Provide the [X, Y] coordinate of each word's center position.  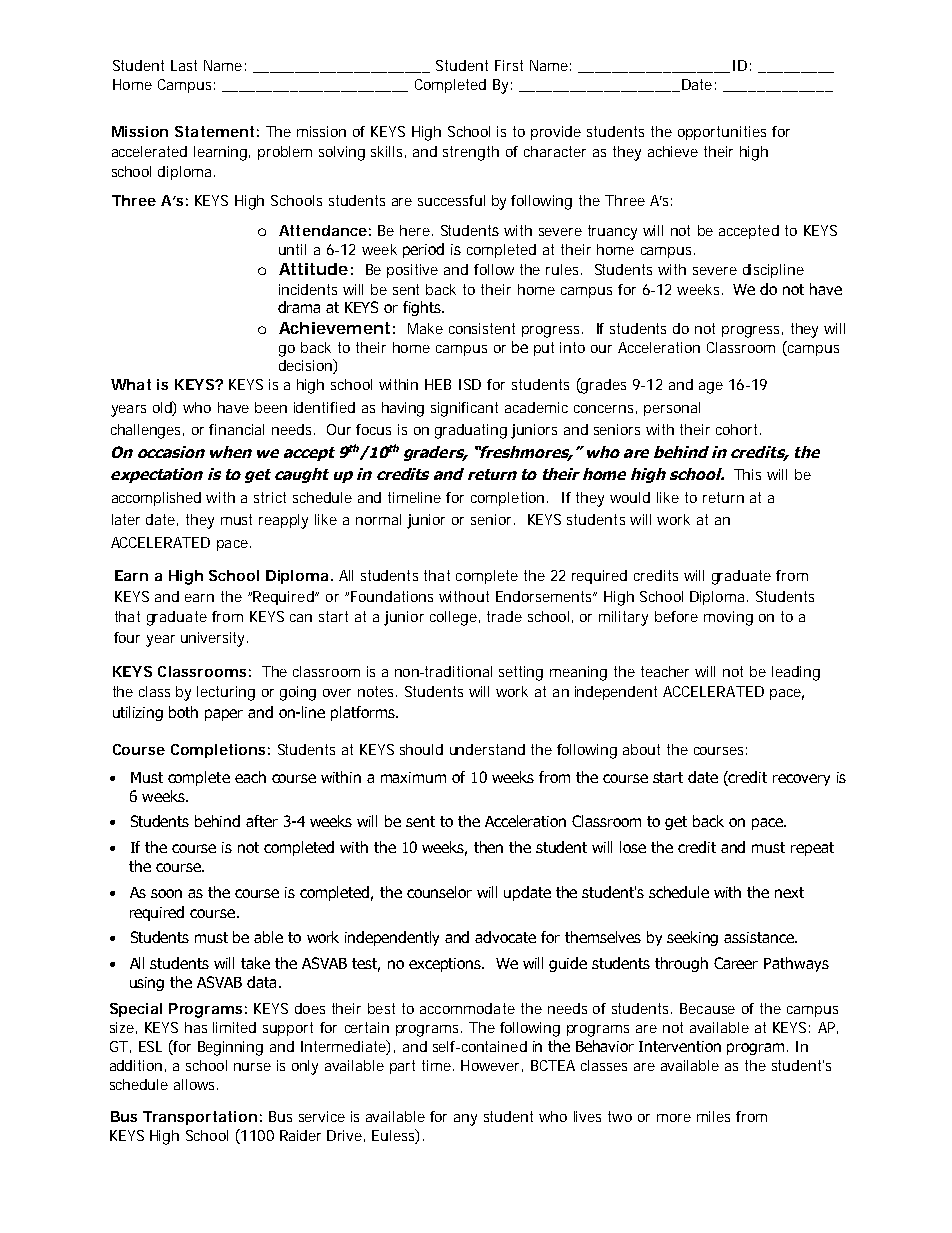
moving [728, 618]
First [509, 65]
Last [184, 65]
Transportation [200, 1118]
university [214, 639]
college [453, 618]
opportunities [722, 133]
